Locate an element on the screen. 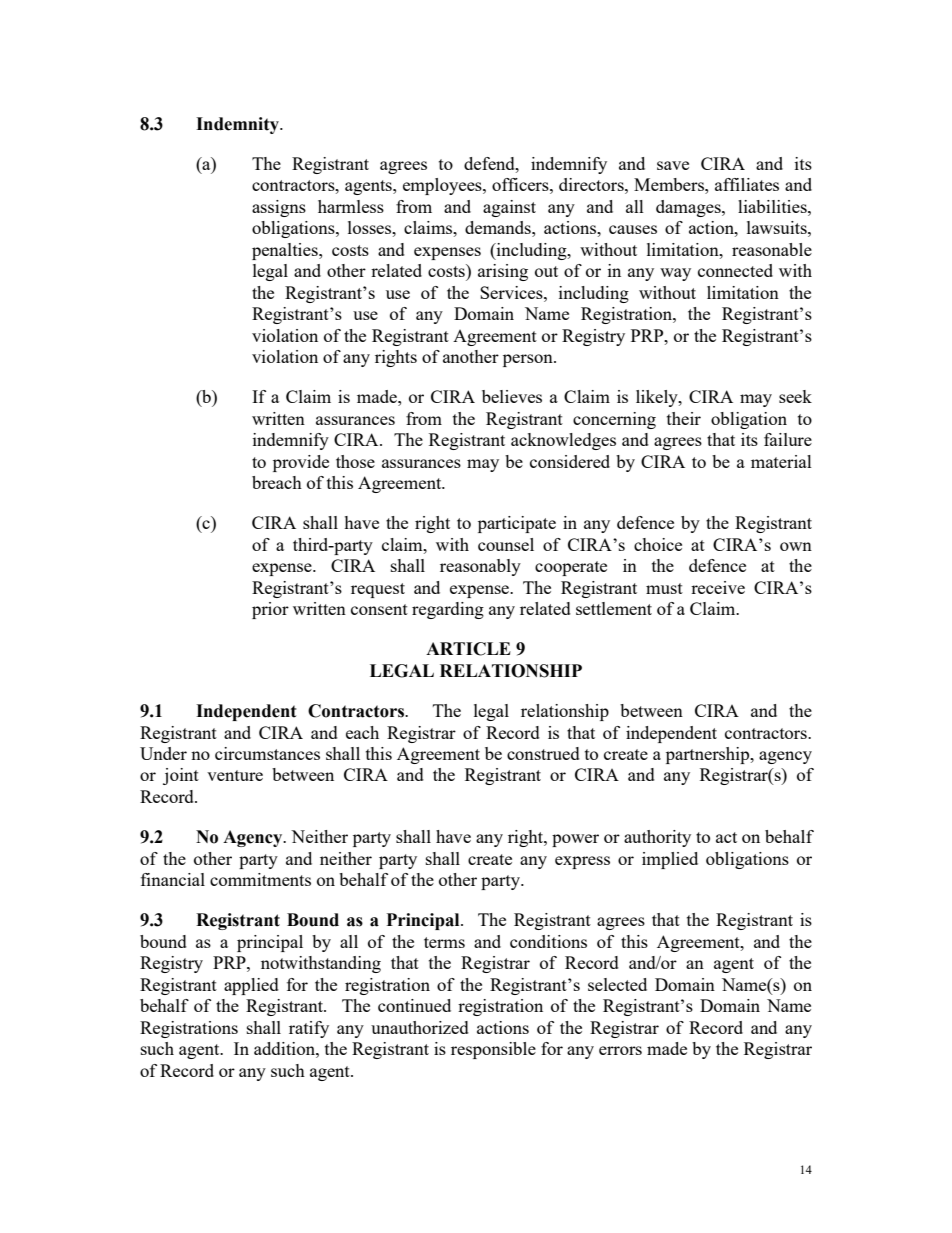 Image resolution: width=952 pixels, height=1233 pixels. provide is located at coordinates (301, 463).
